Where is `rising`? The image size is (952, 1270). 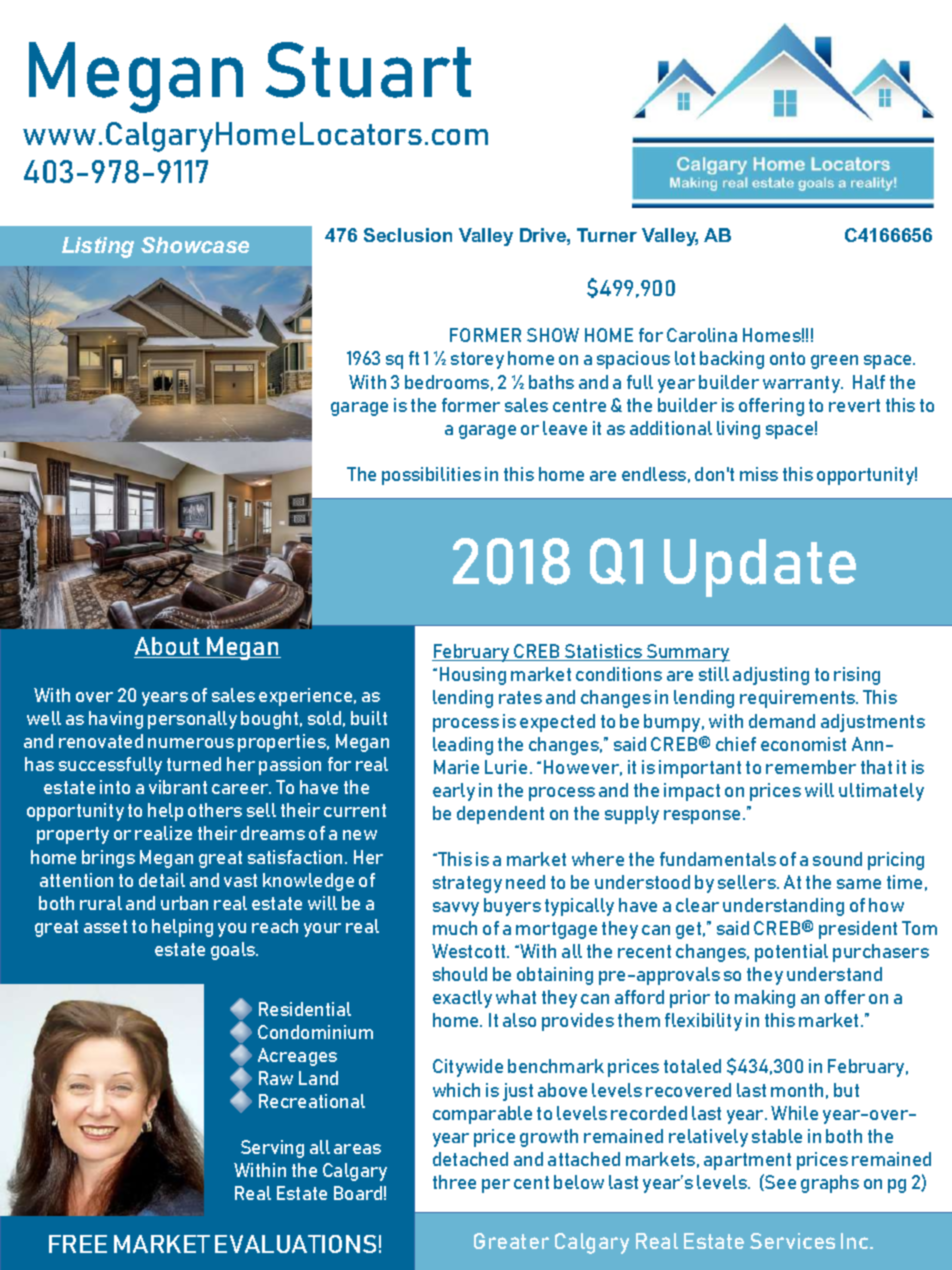 rising is located at coordinates (857, 676).
